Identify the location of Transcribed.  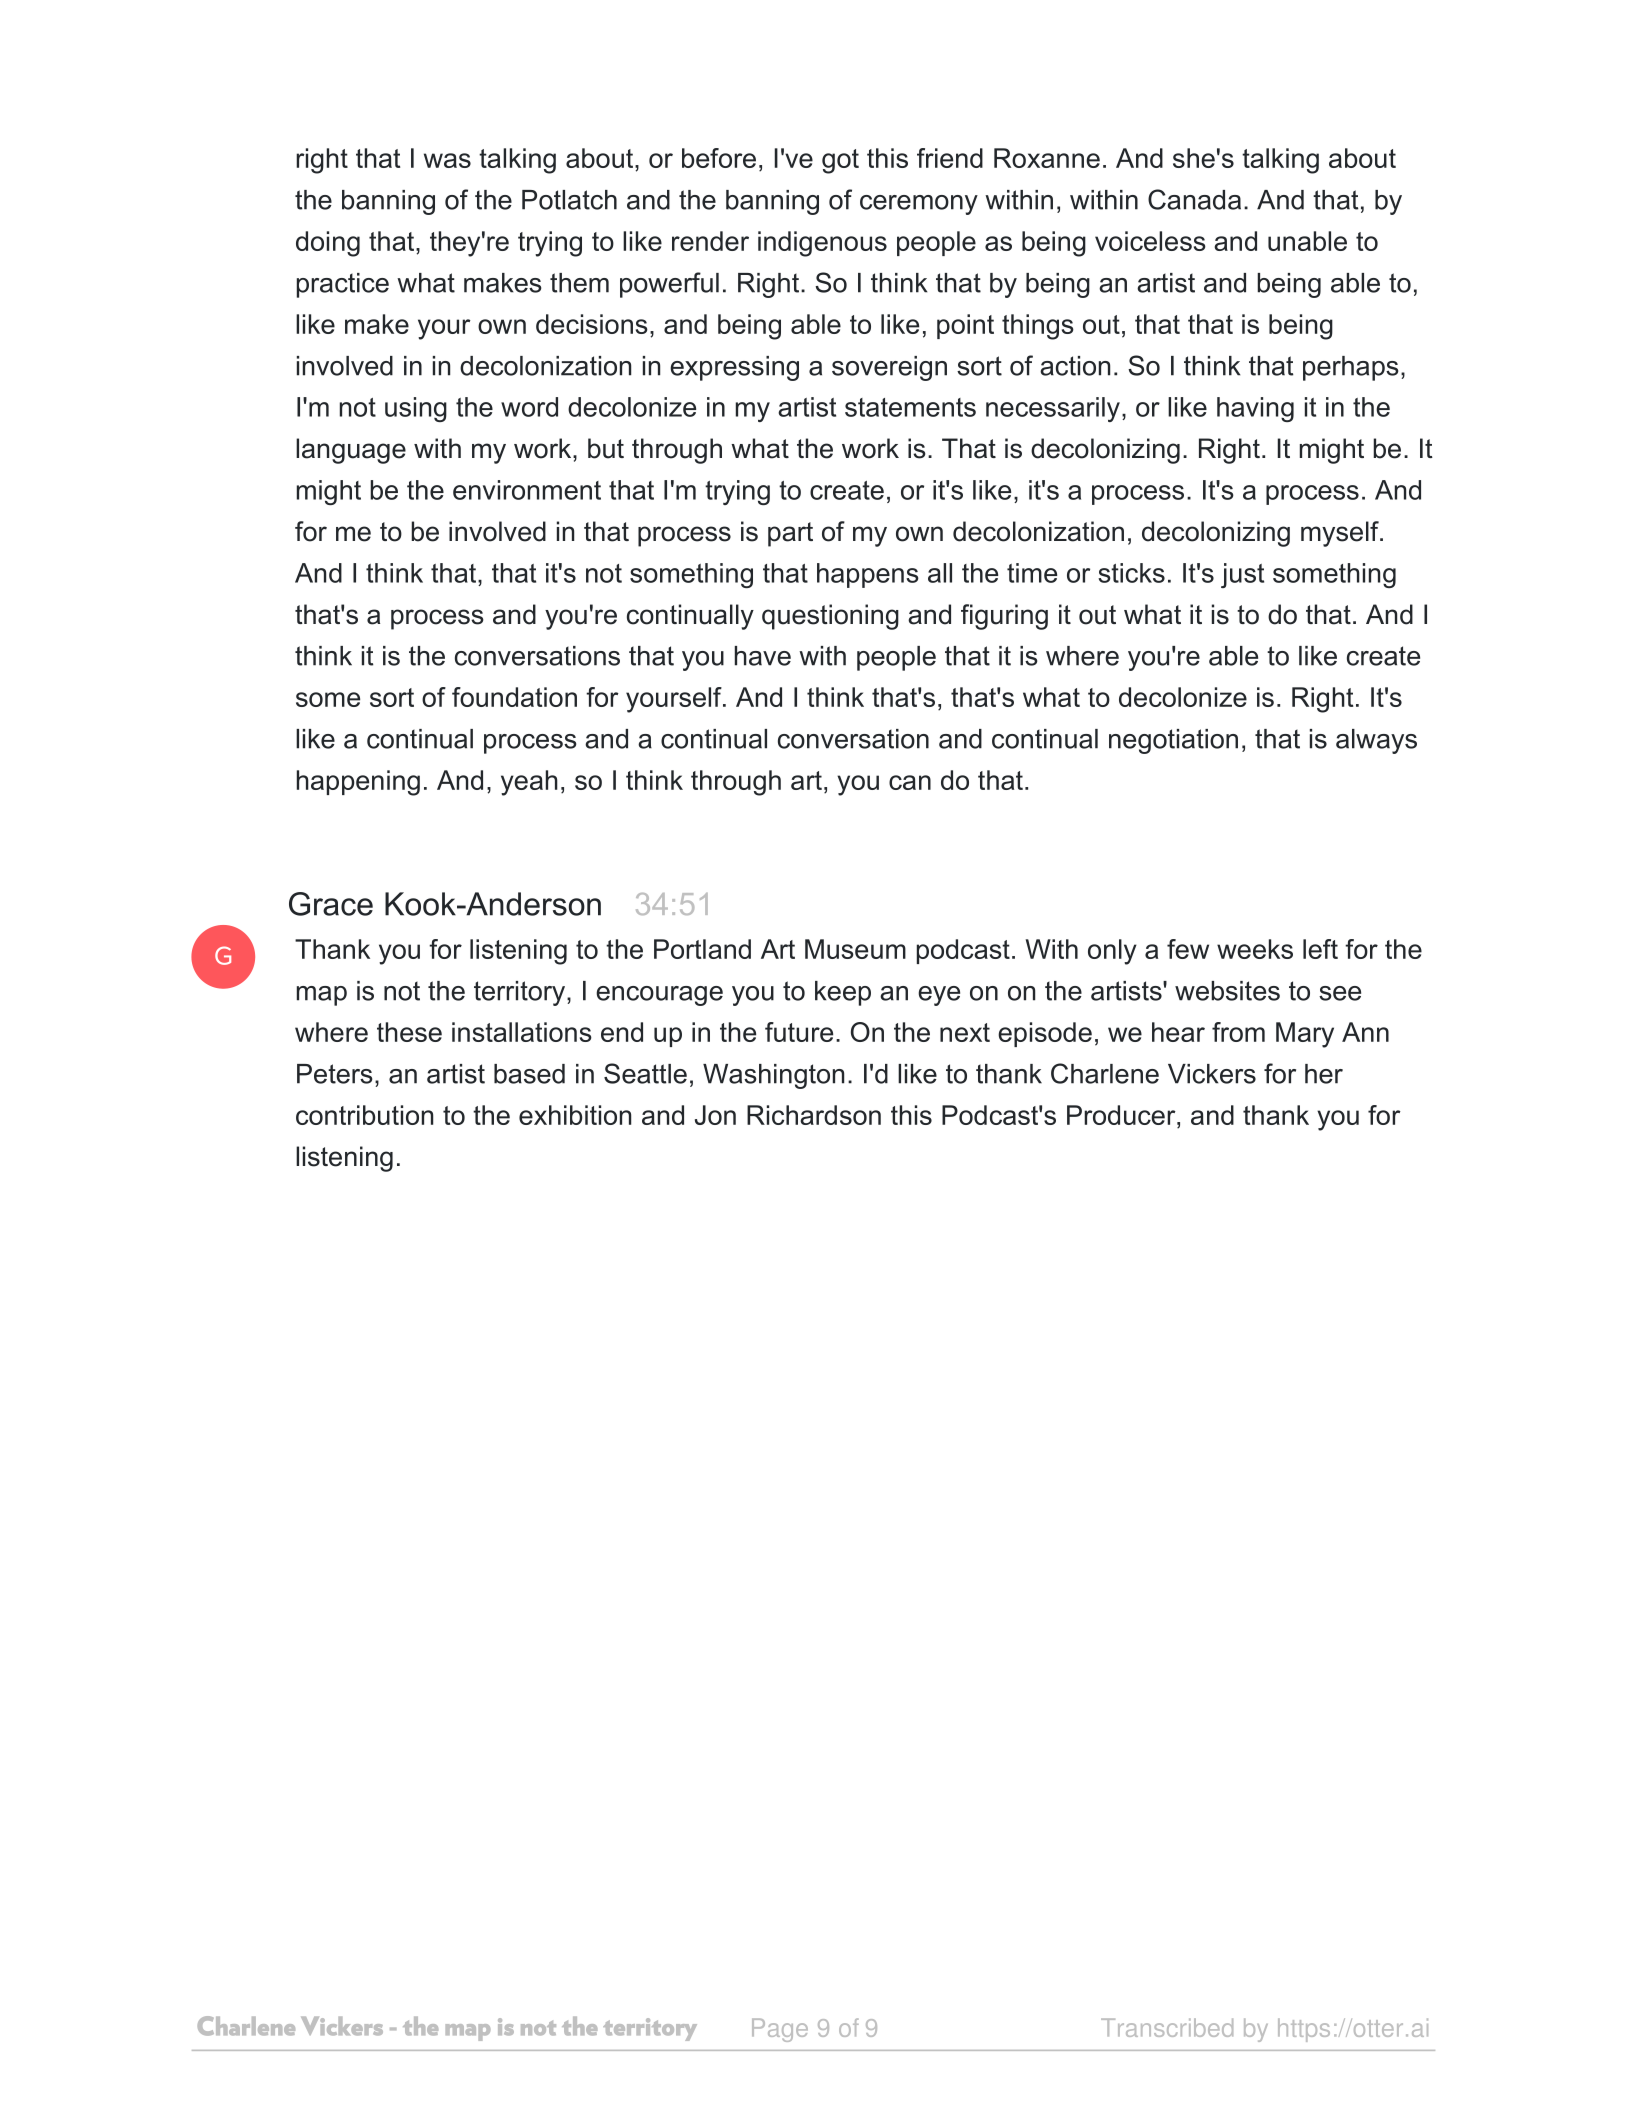
(1167, 2027).
